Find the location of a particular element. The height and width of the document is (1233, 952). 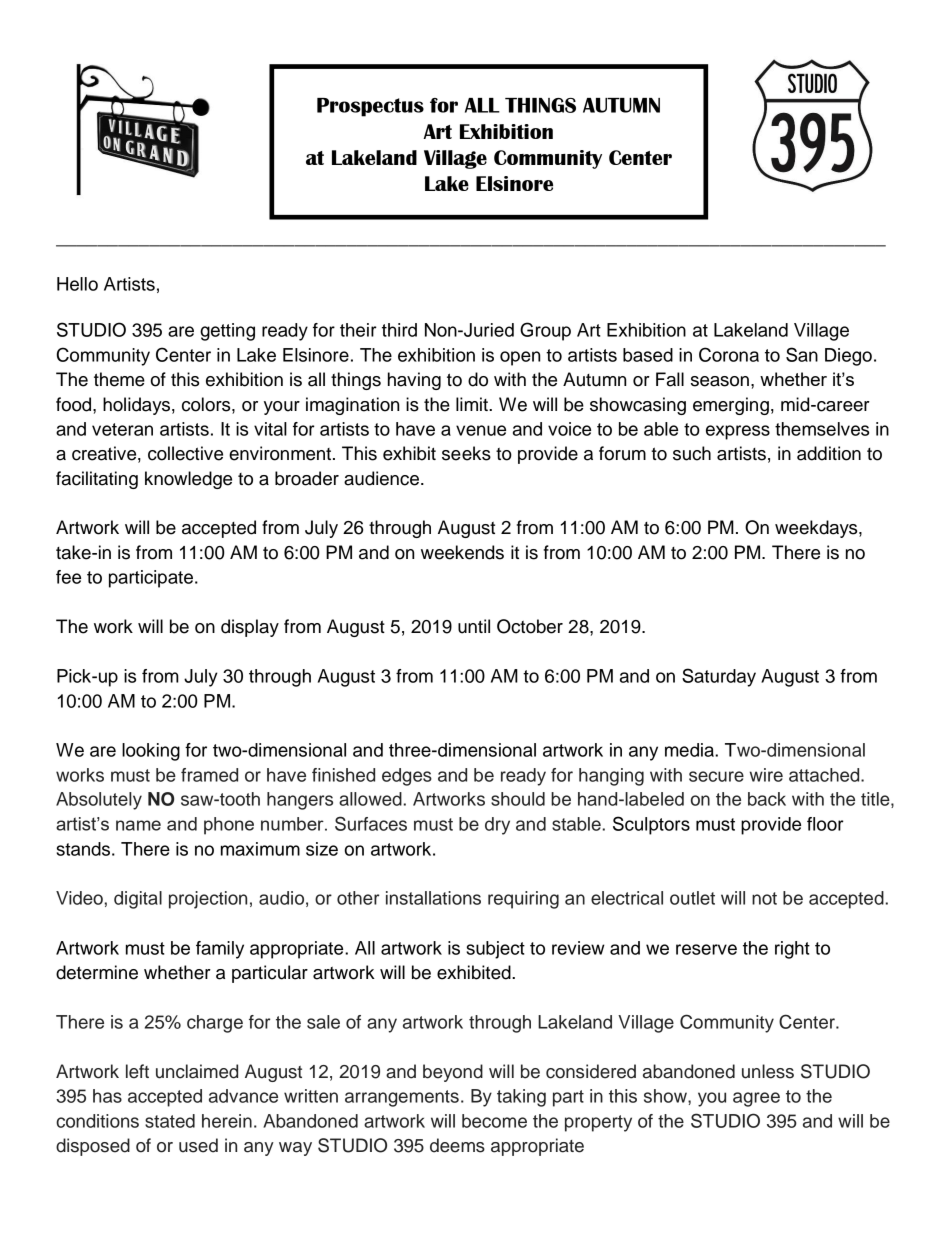

third is located at coordinates (399, 330).
